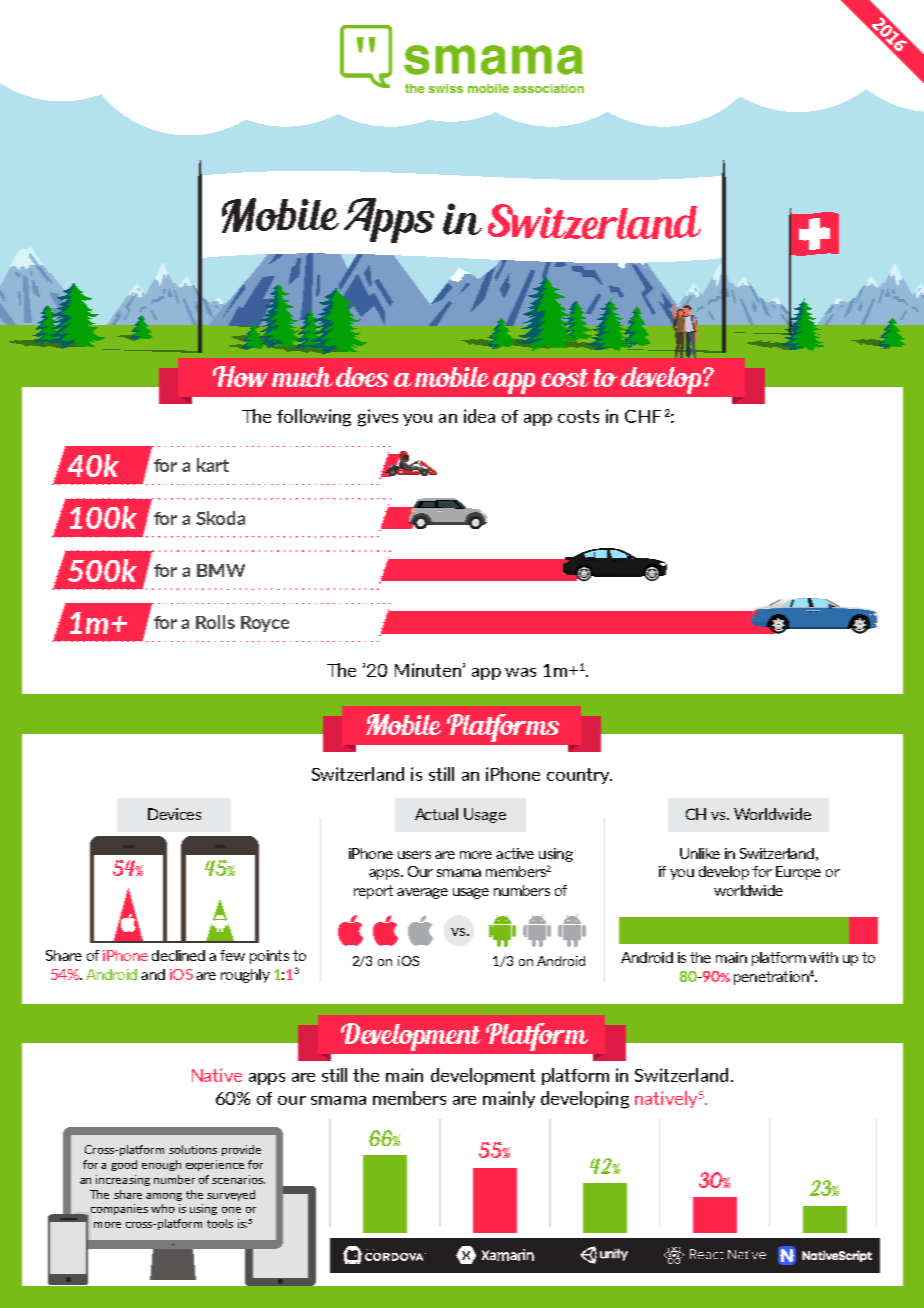 This screenshot has width=924, height=1308. I want to click on Rolls, so click(215, 622).
